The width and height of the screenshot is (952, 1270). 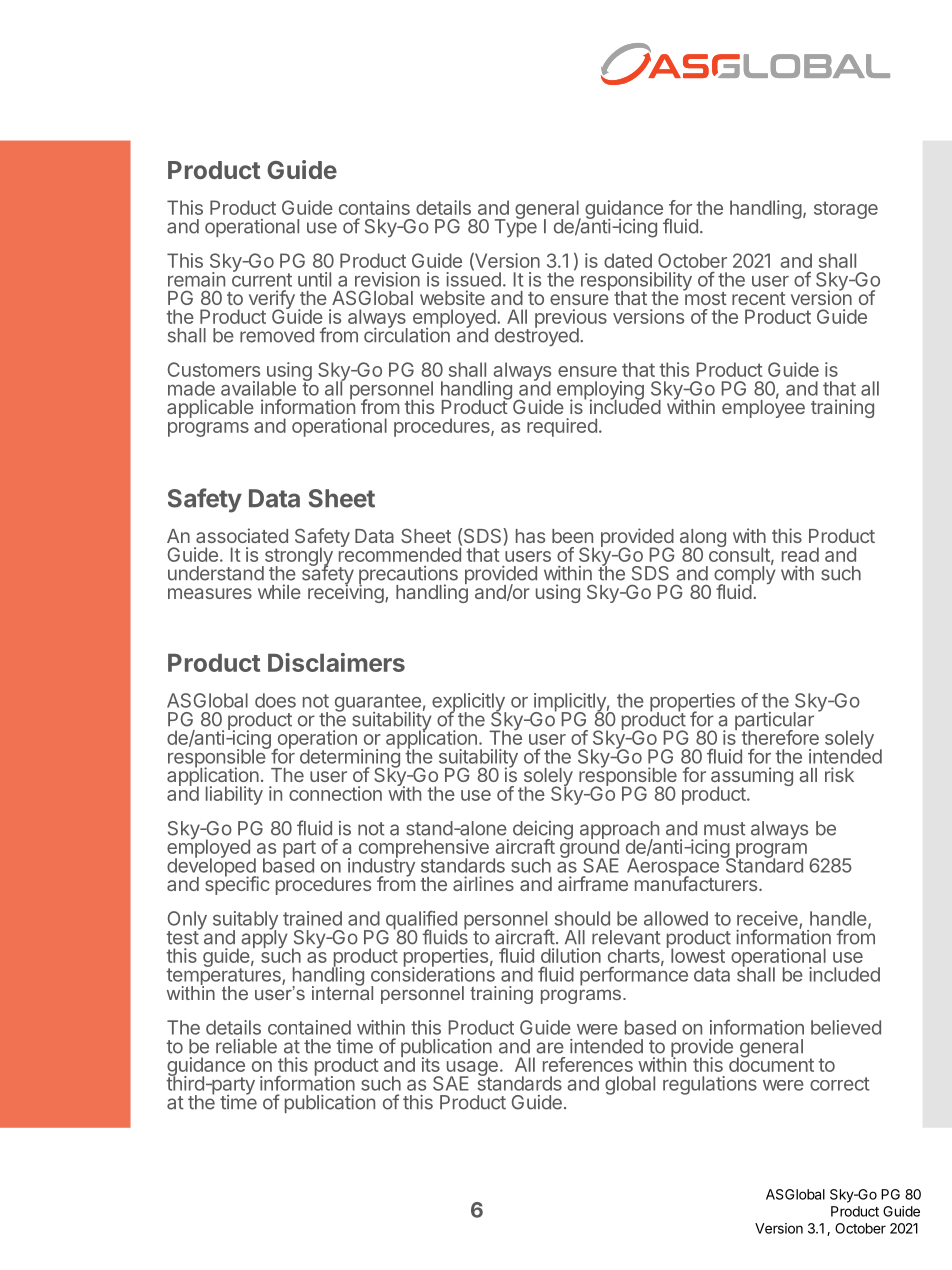 What do you see at coordinates (763, 408) in the screenshot?
I see `employee` at bounding box center [763, 408].
